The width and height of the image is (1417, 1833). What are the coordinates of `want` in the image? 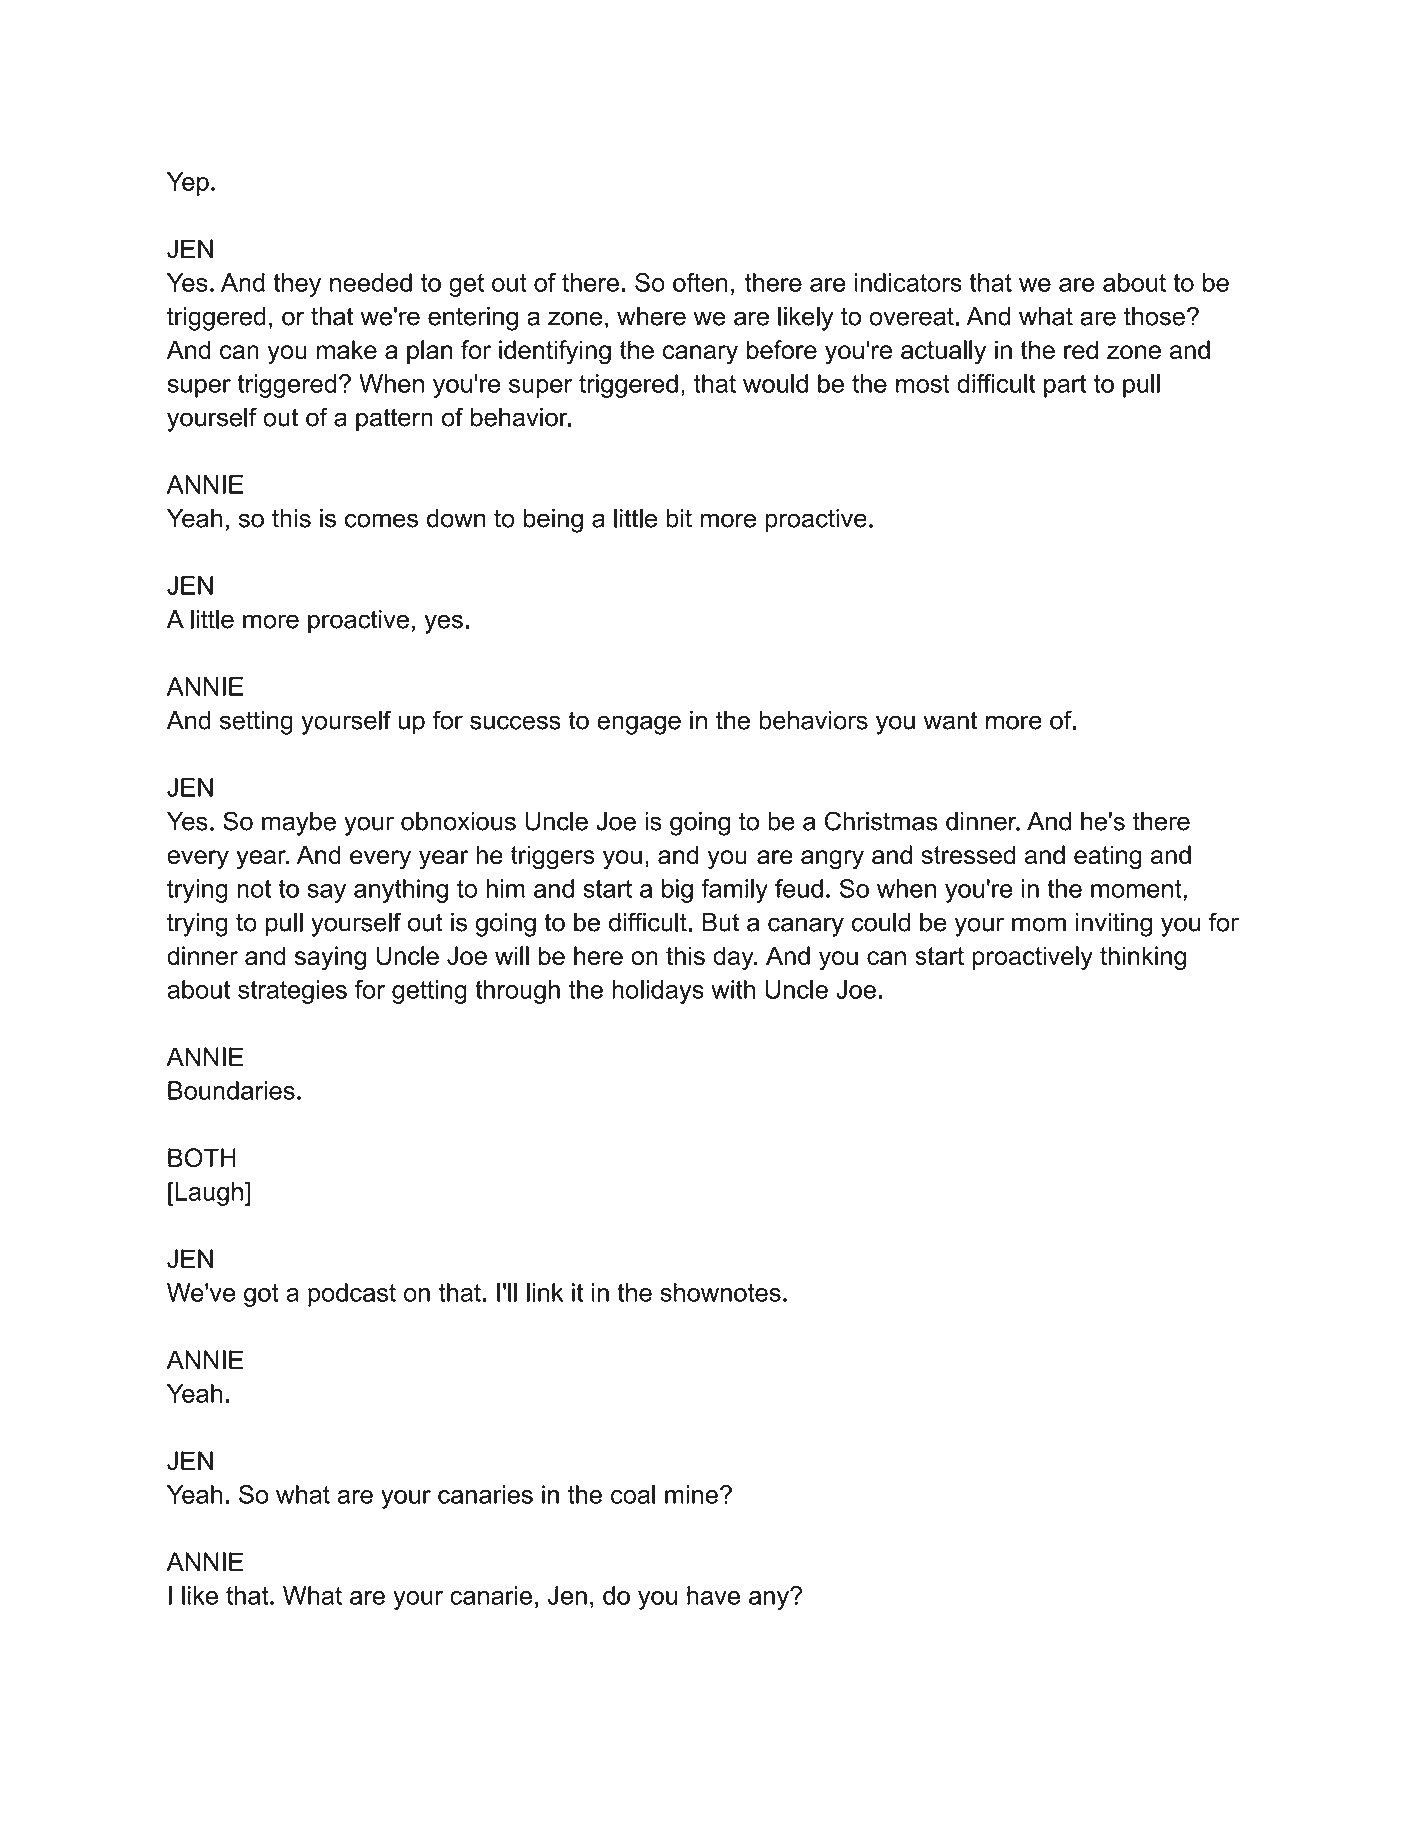 It's located at (950, 720).
